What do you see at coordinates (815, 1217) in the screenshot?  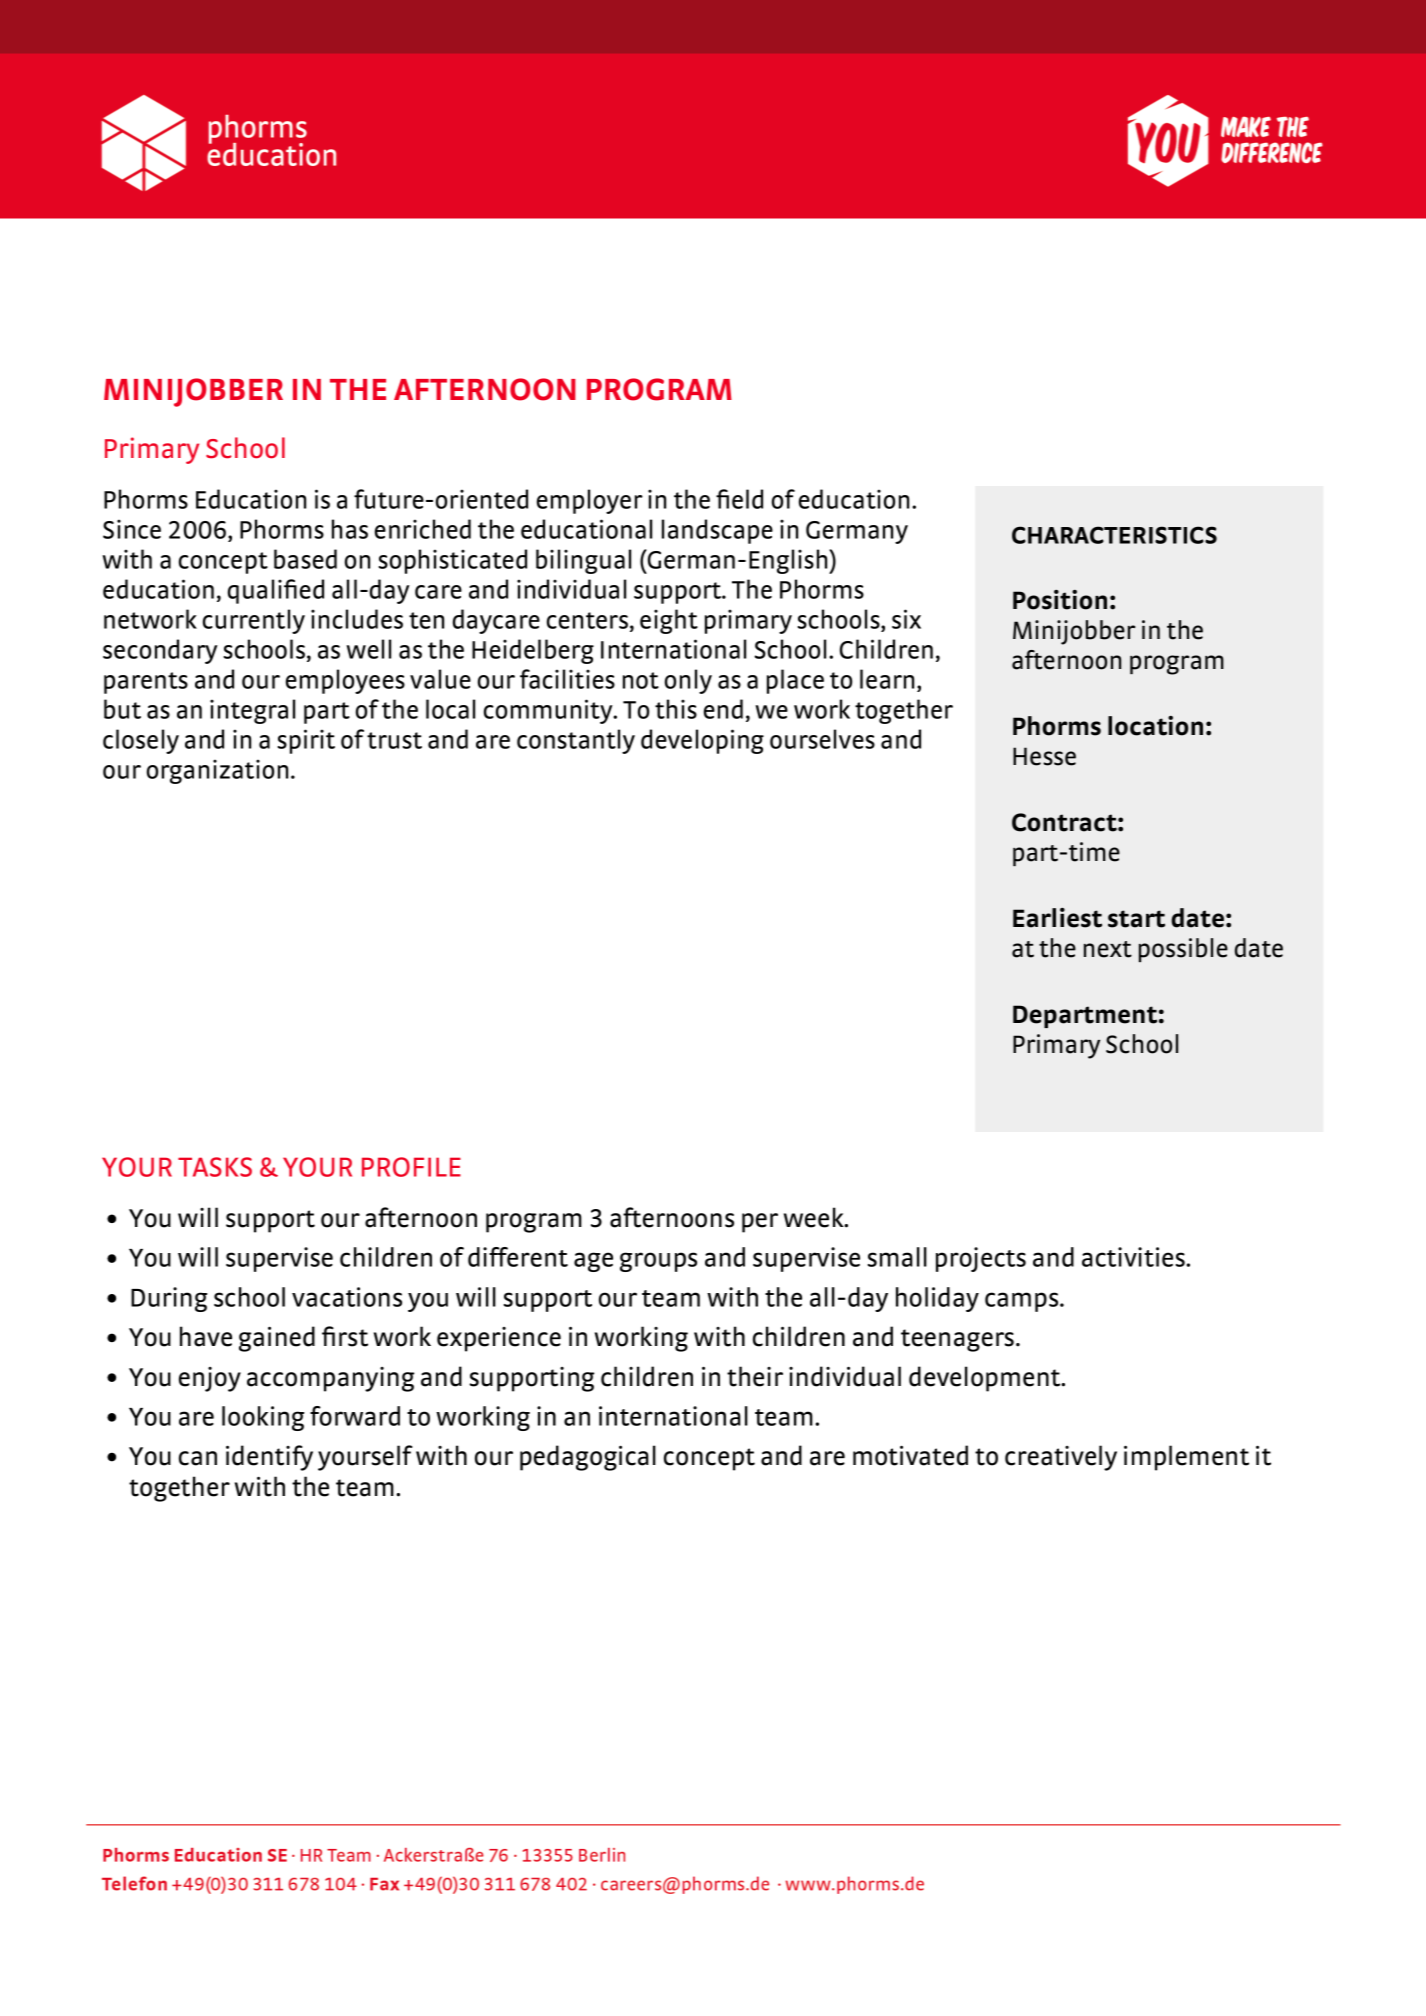 I see `week` at bounding box center [815, 1217].
